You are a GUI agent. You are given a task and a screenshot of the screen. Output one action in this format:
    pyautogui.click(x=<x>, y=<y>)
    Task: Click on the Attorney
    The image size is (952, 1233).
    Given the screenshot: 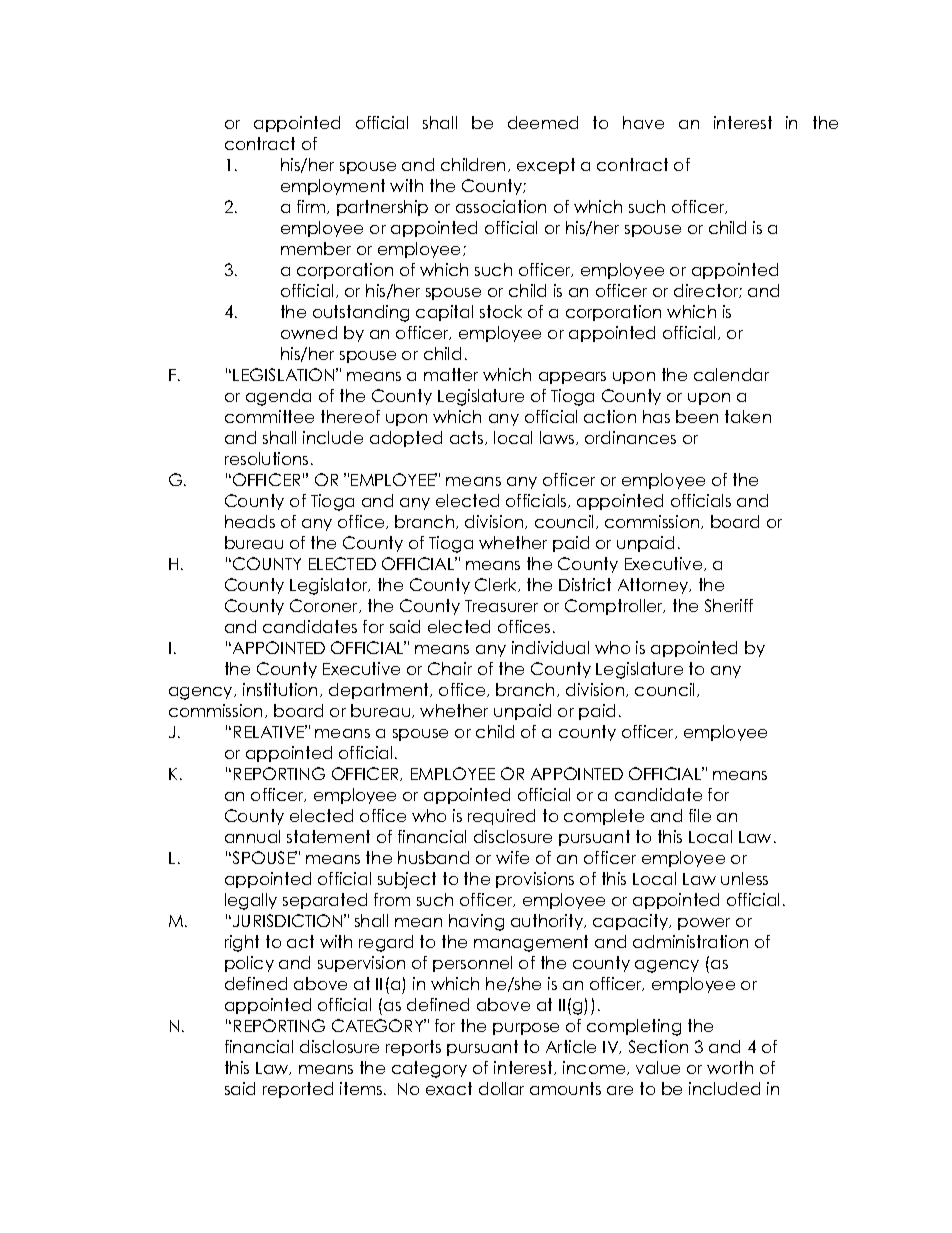 What is the action you would take?
    pyautogui.click(x=654, y=586)
